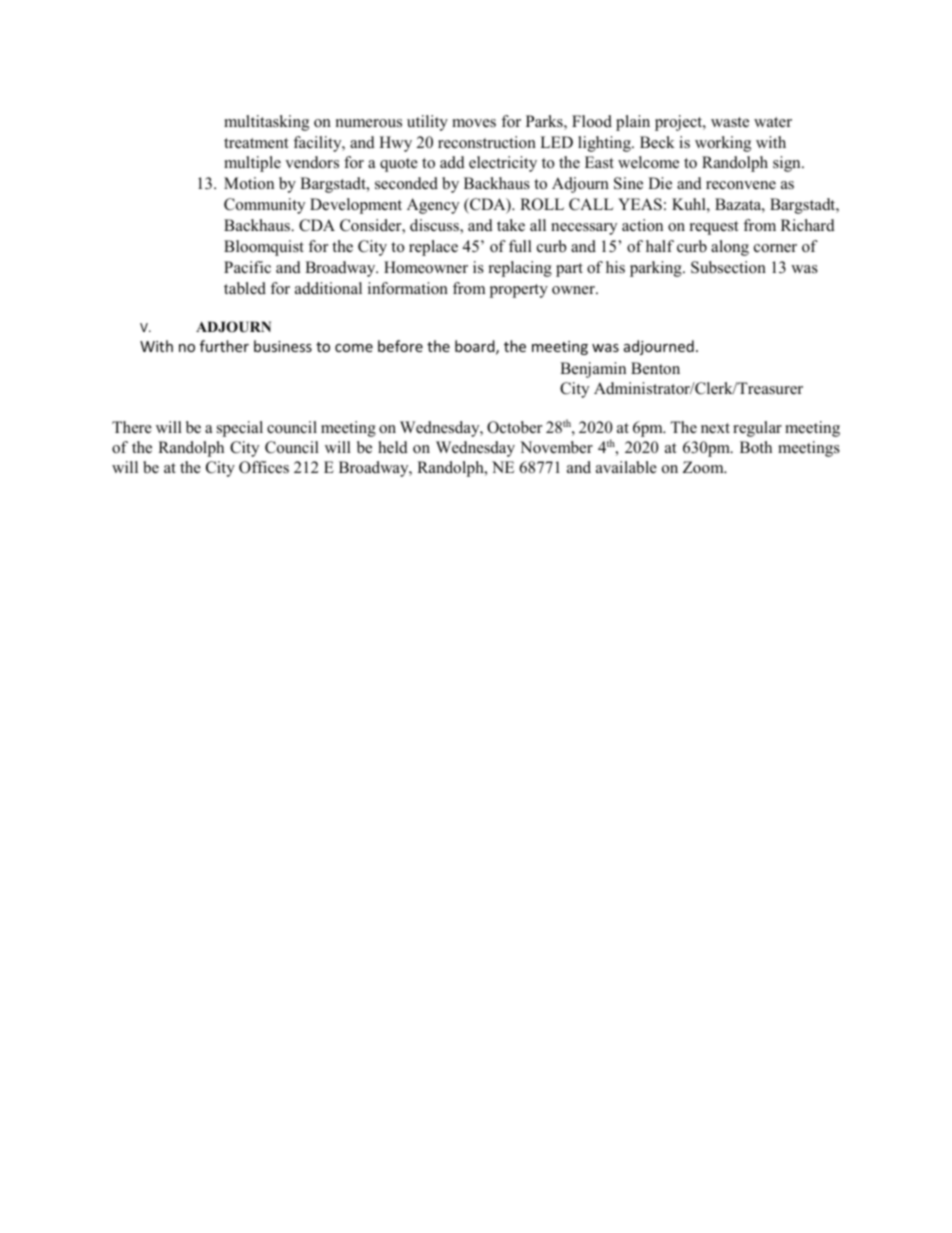 This screenshot has height=1233, width=952. What do you see at coordinates (247, 267) in the screenshot?
I see `Pacific` at bounding box center [247, 267].
